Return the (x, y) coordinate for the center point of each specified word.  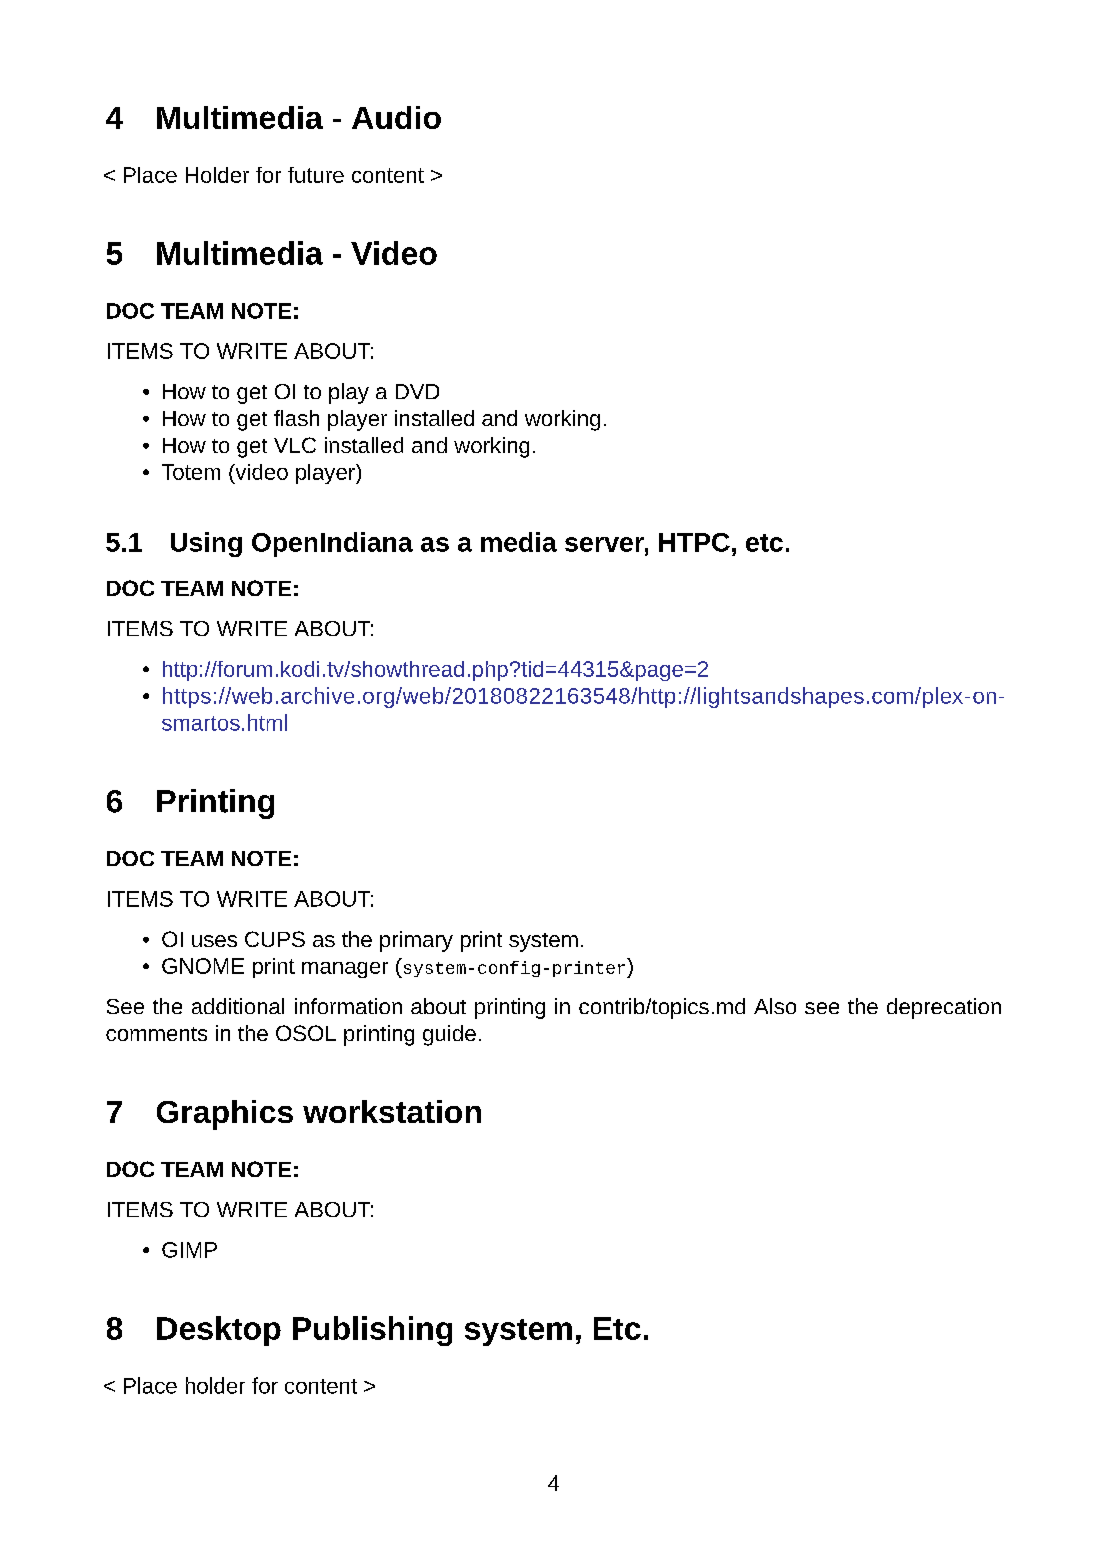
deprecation (944, 1008)
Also (775, 1006)
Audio (396, 117)
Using (206, 544)
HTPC (694, 542)
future (316, 175)
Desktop (219, 1331)
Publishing (372, 1331)
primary (416, 941)
